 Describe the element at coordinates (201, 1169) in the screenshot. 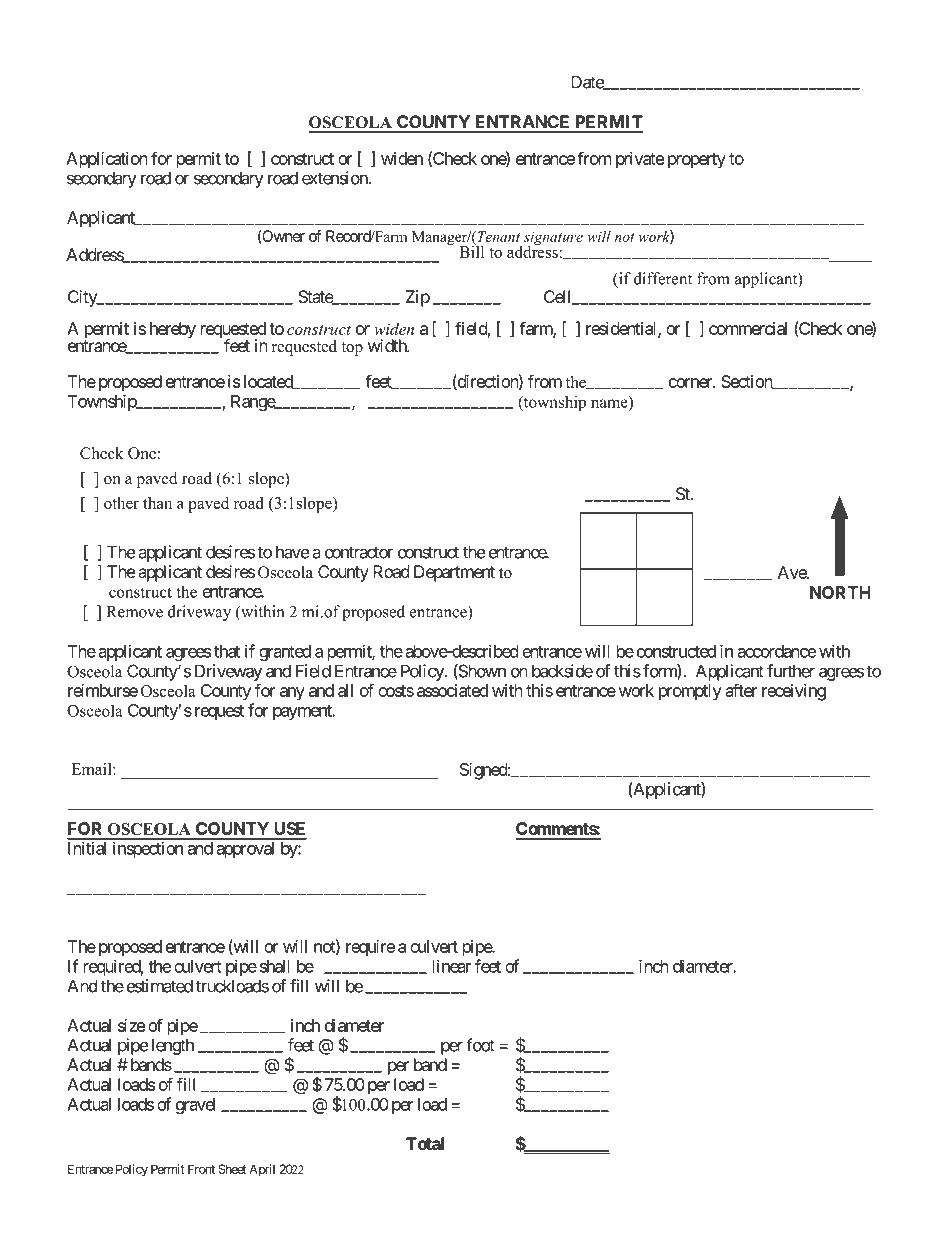

I see `Front` at that location.
